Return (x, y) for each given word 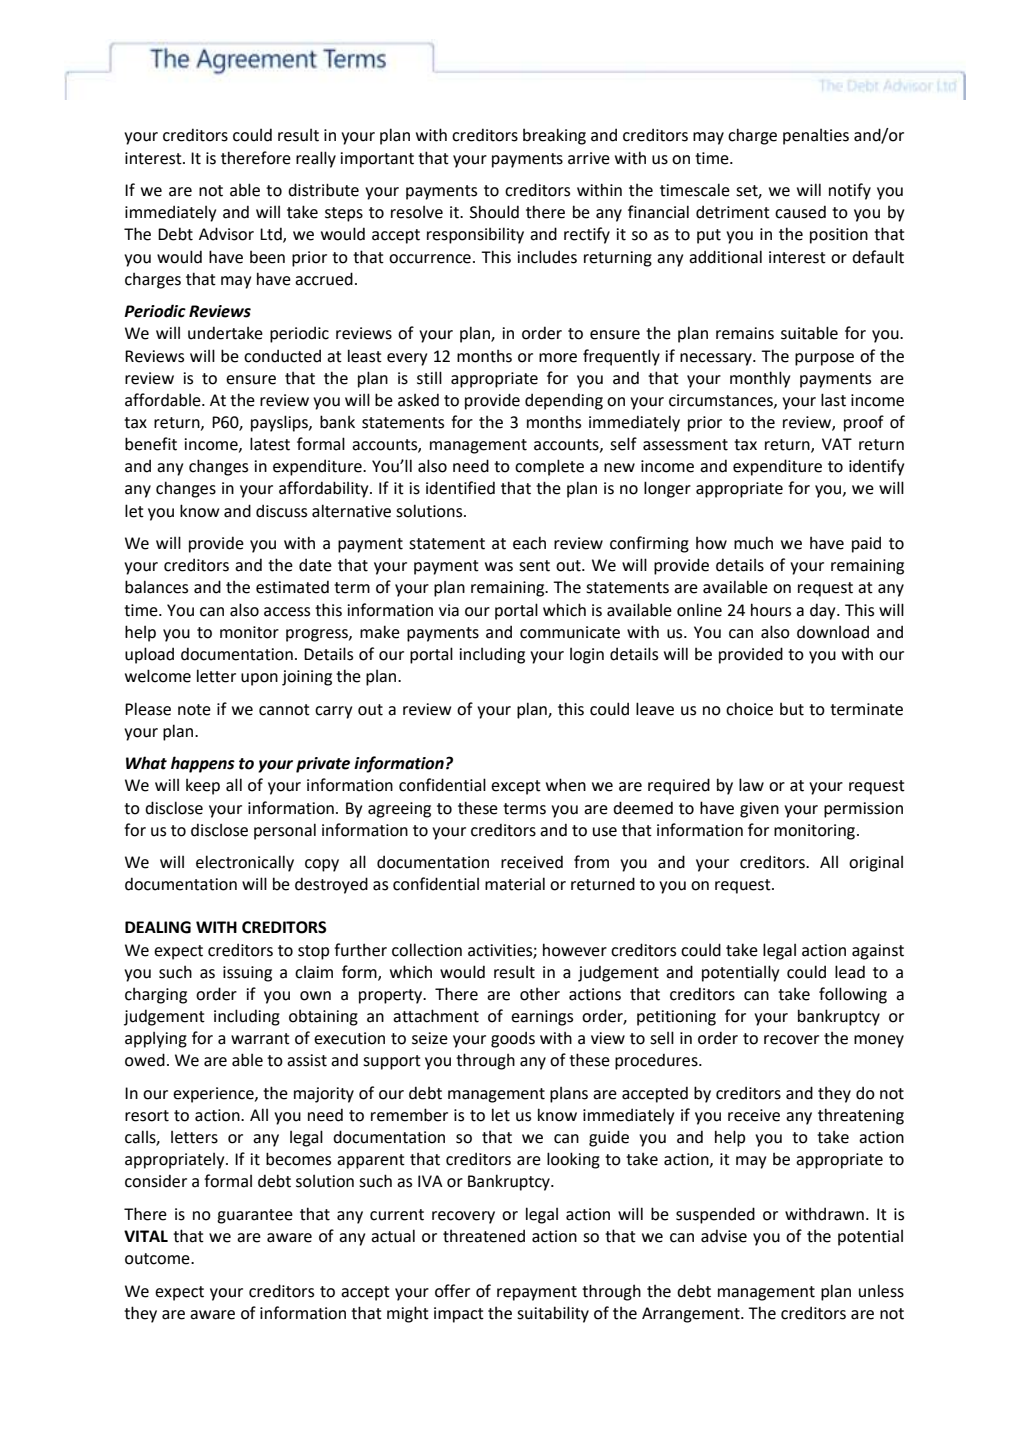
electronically (245, 863)
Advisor (226, 234)
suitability (553, 1314)
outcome (158, 1259)
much (753, 543)
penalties (816, 137)
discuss (281, 511)
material (515, 884)
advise (724, 1236)
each (529, 543)
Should (494, 212)
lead (850, 972)
